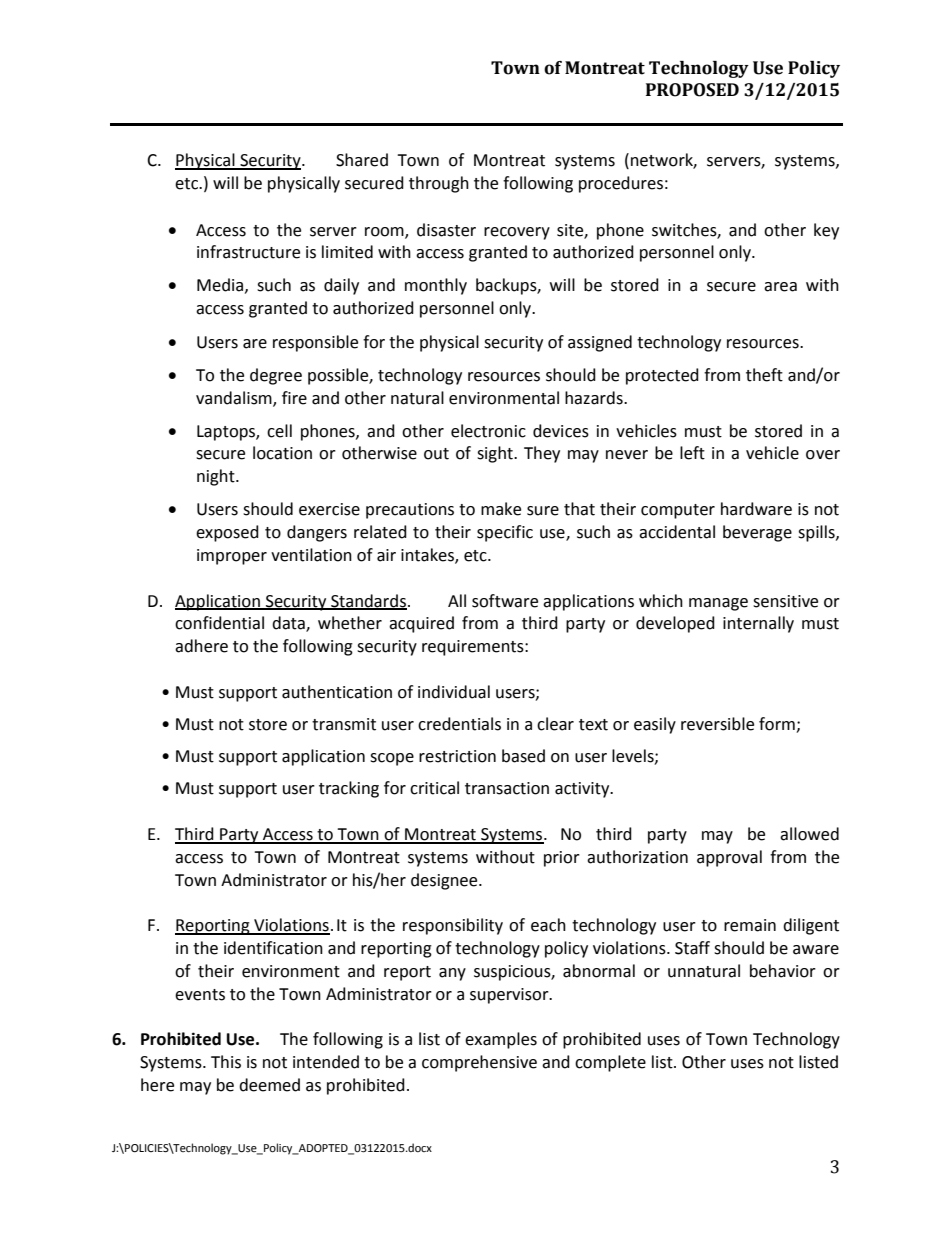  I want to click on examples, so click(501, 1040).
